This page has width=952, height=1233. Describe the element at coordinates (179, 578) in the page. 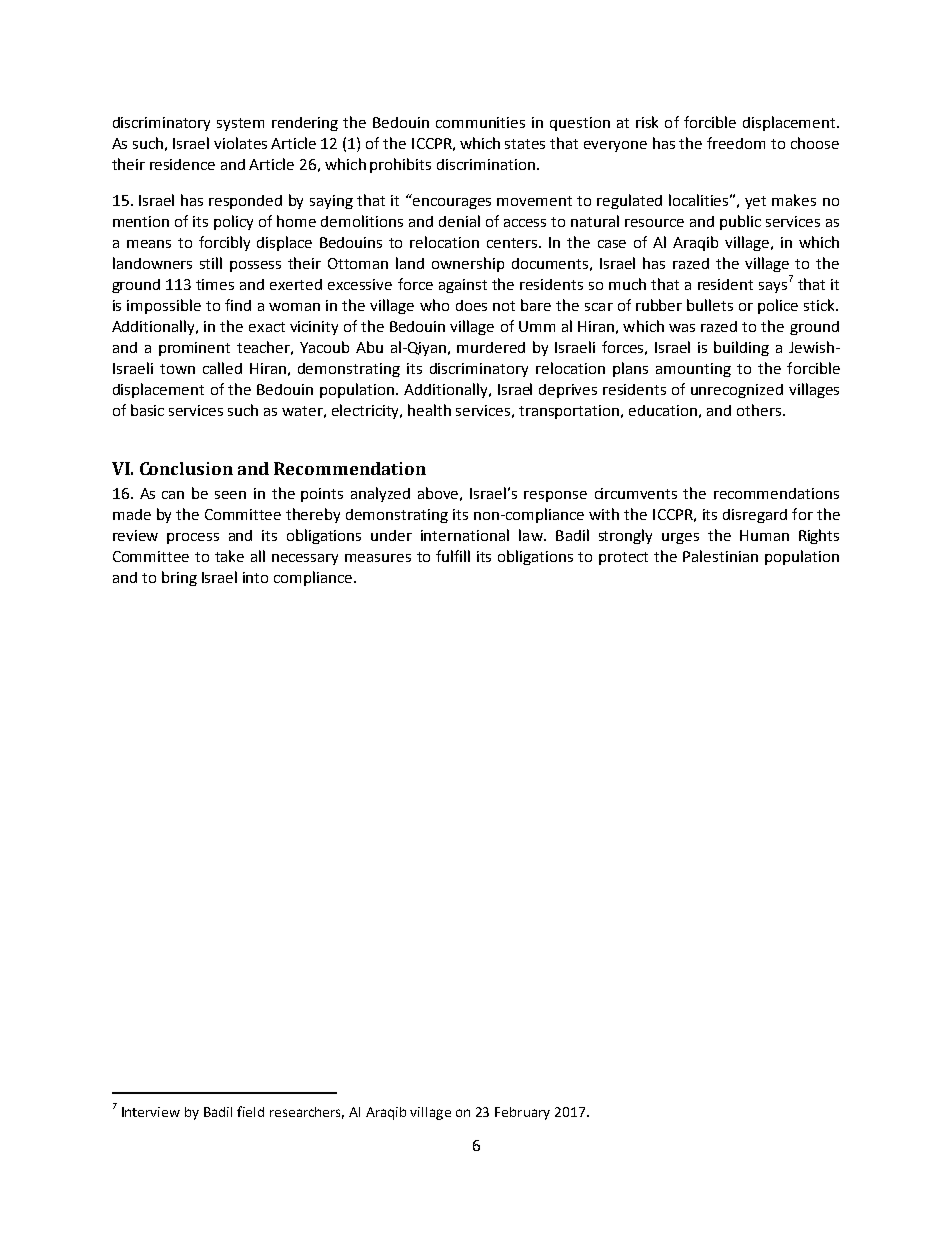

I see `bring` at that location.
